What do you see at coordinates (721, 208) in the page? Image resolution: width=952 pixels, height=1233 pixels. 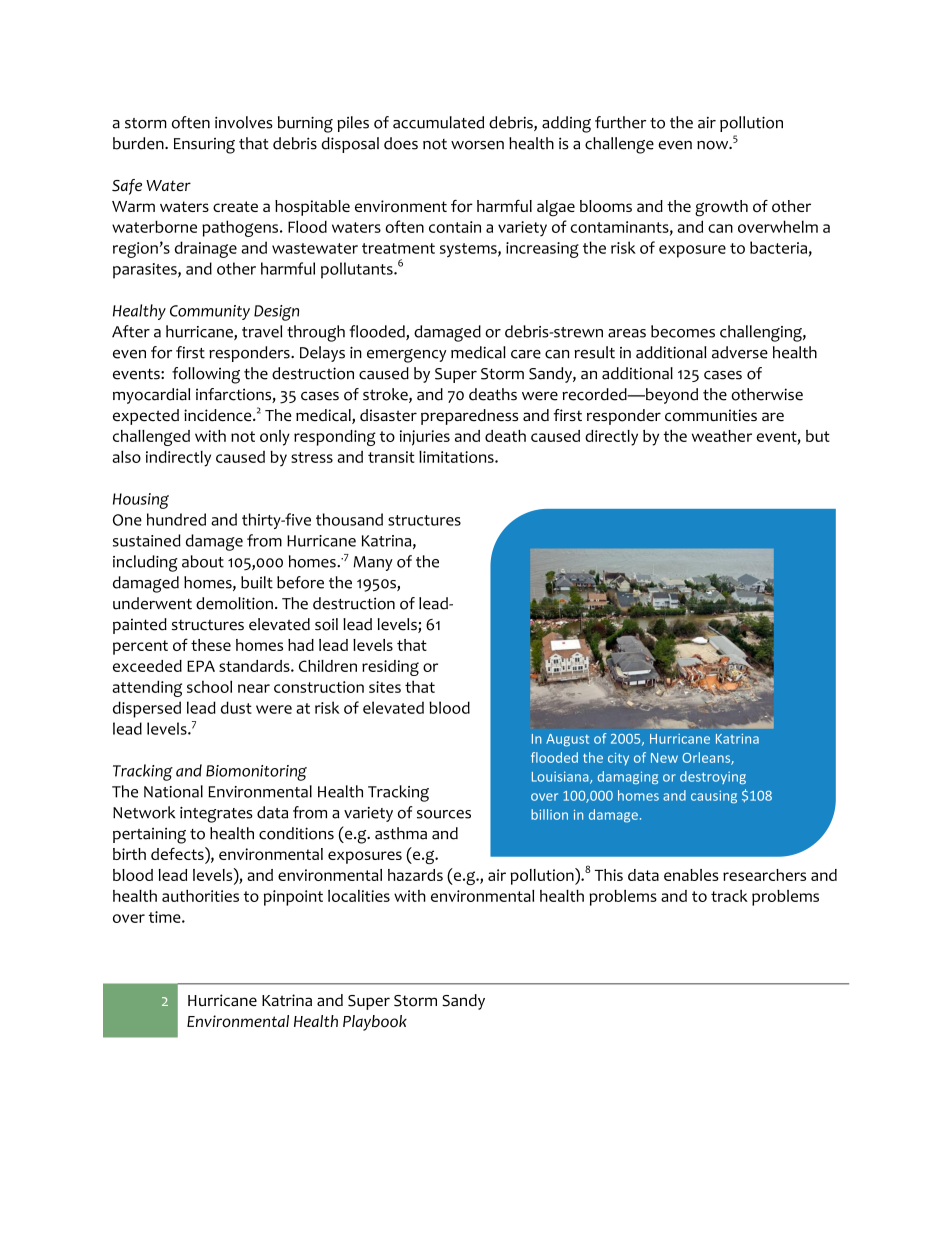 I see `growth` at bounding box center [721, 208].
